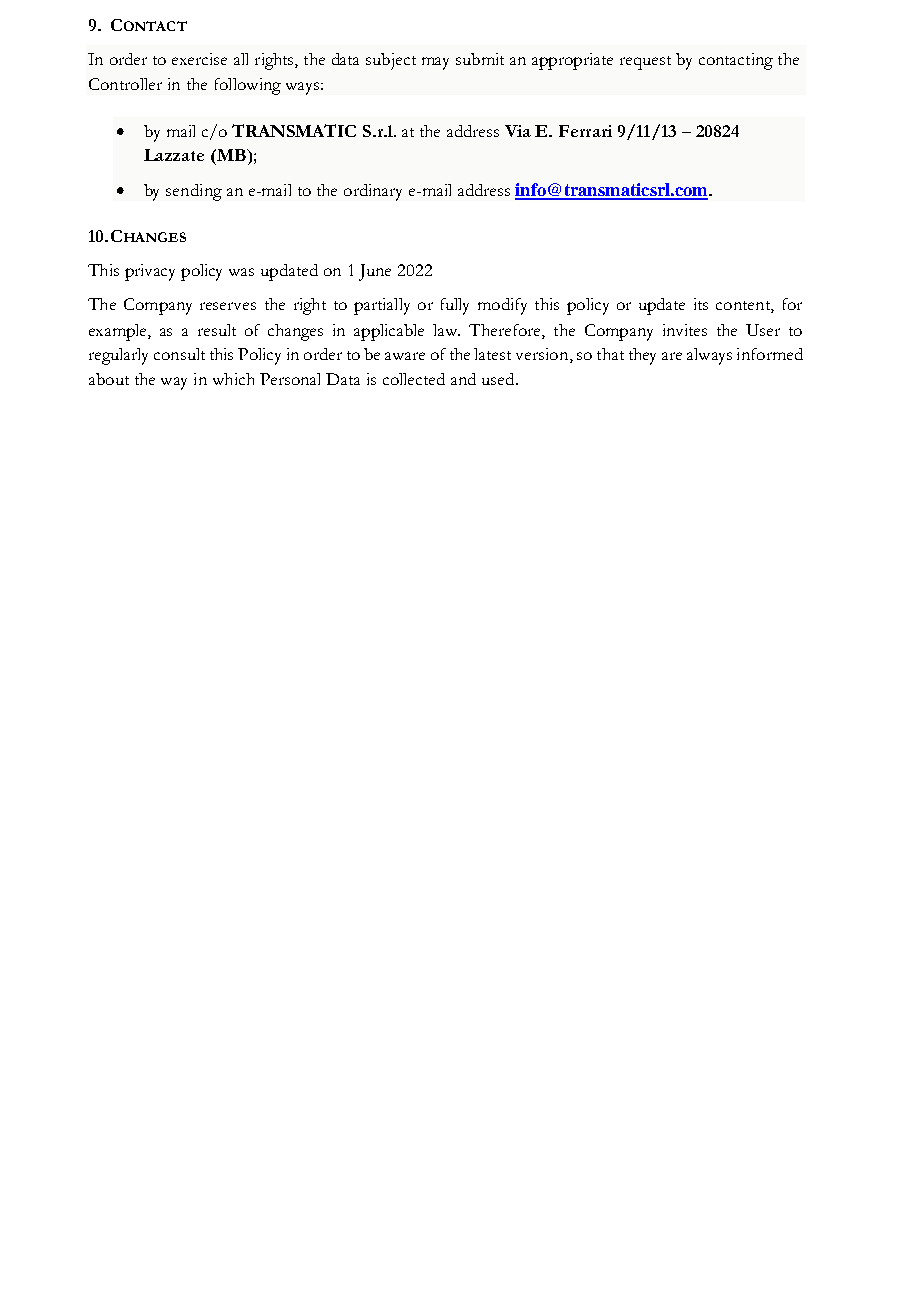 The height and width of the image is (1308, 924). I want to click on which, so click(233, 379).
